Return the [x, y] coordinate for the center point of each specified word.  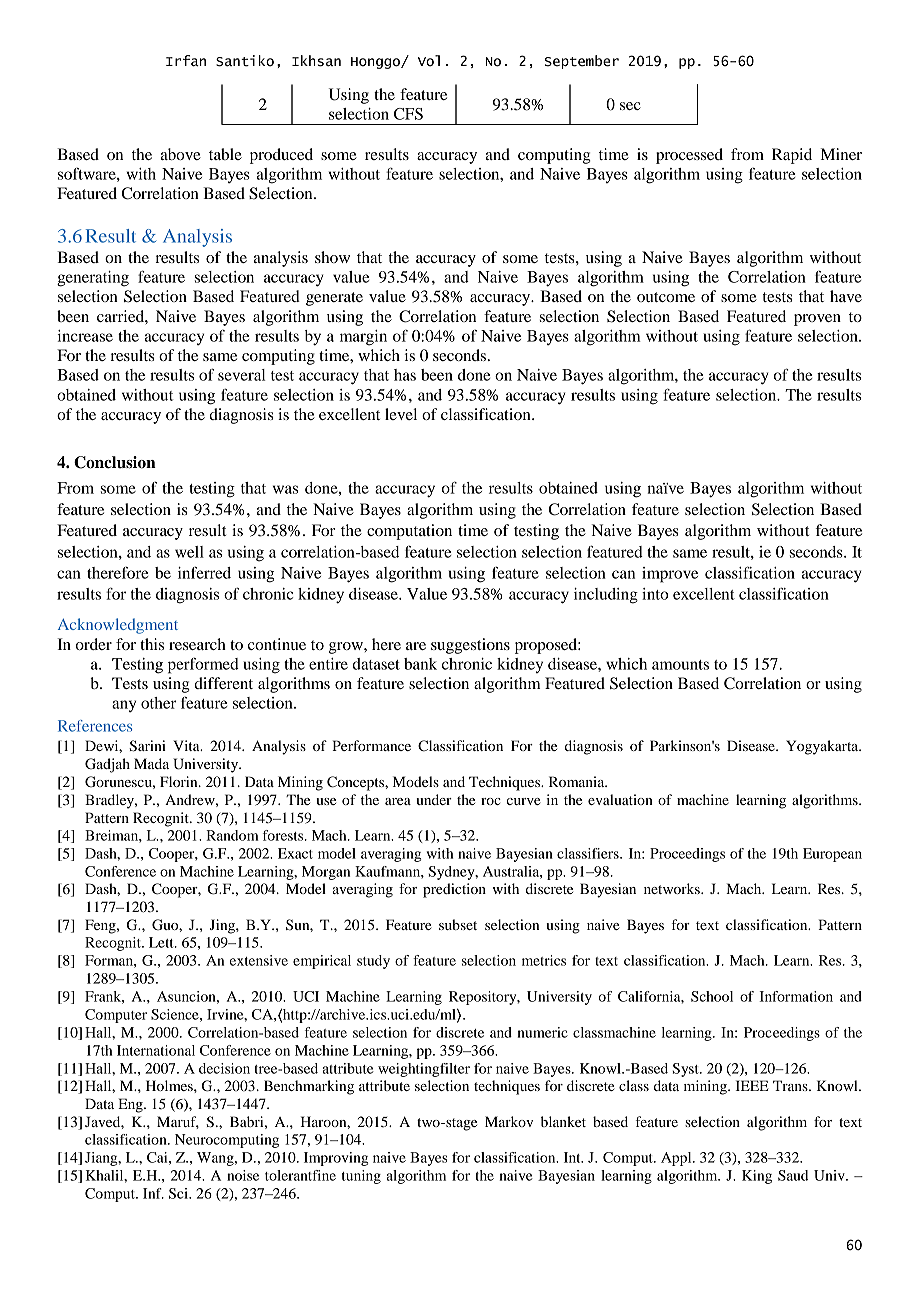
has [405, 375]
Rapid [792, 156]
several [241, 375]
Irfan [186, 61]
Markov [509, 1121]
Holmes [170, 1085]
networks [673, 888]
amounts [680, 665]
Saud [793, 1175]
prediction [454, 890]
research [197, 644]
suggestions [470, 646]
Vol [429, 61]
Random [232, 835]
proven [817, 320]
